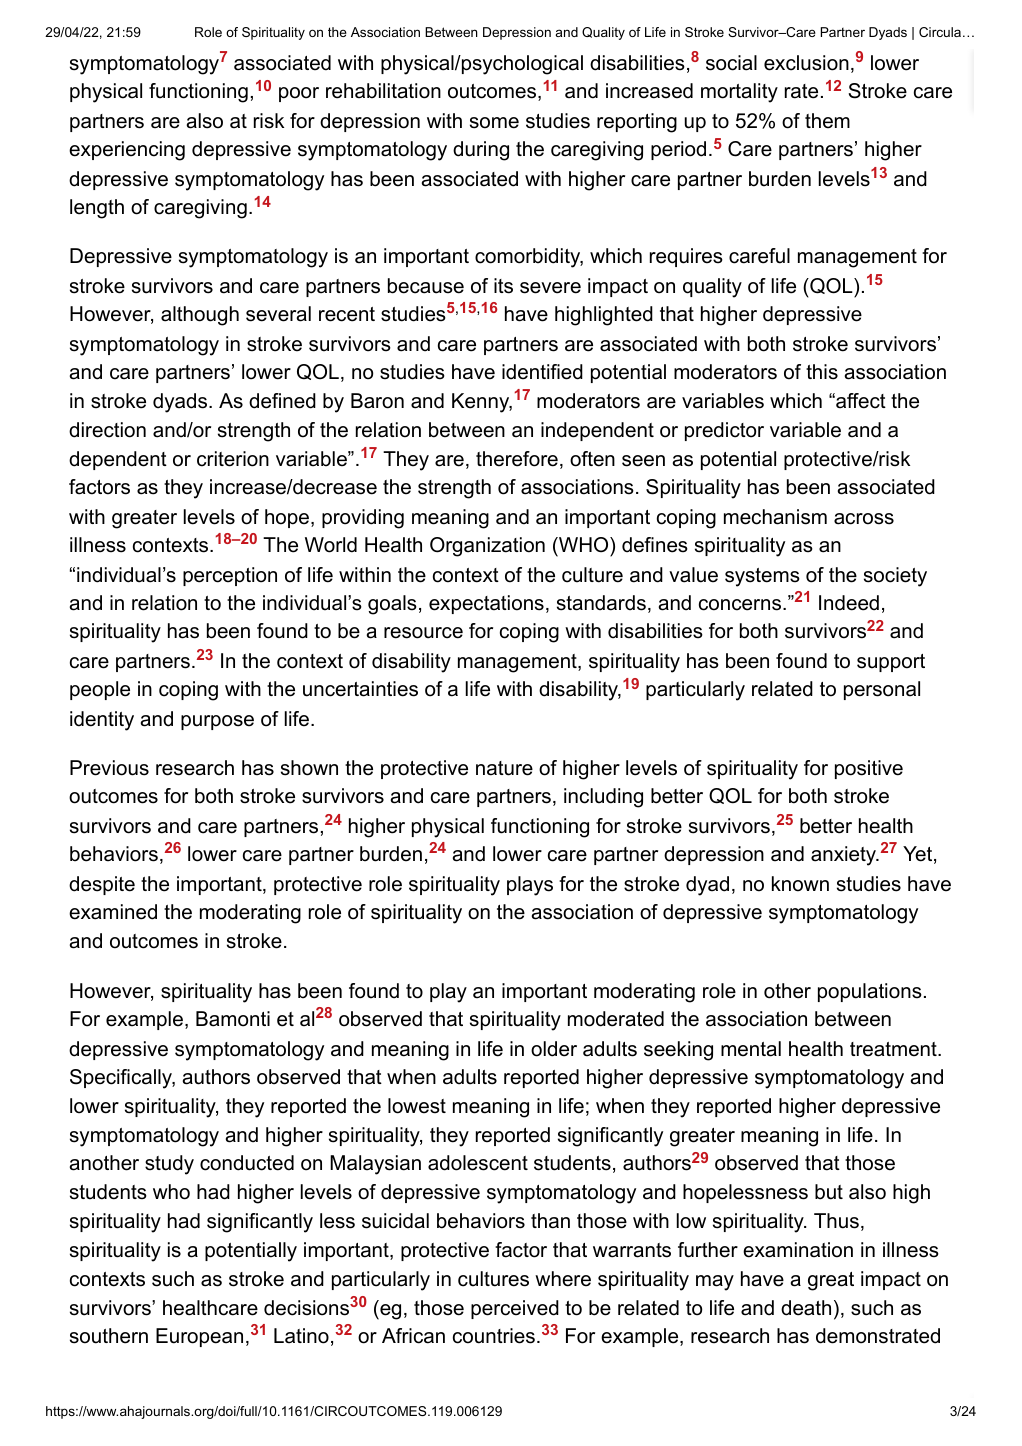 This screenshot has height=1446, width=1022. What do you see at coordinates (127, 151) in the screenshot?
I see `experiencing` at bounding box center [127, 151].
